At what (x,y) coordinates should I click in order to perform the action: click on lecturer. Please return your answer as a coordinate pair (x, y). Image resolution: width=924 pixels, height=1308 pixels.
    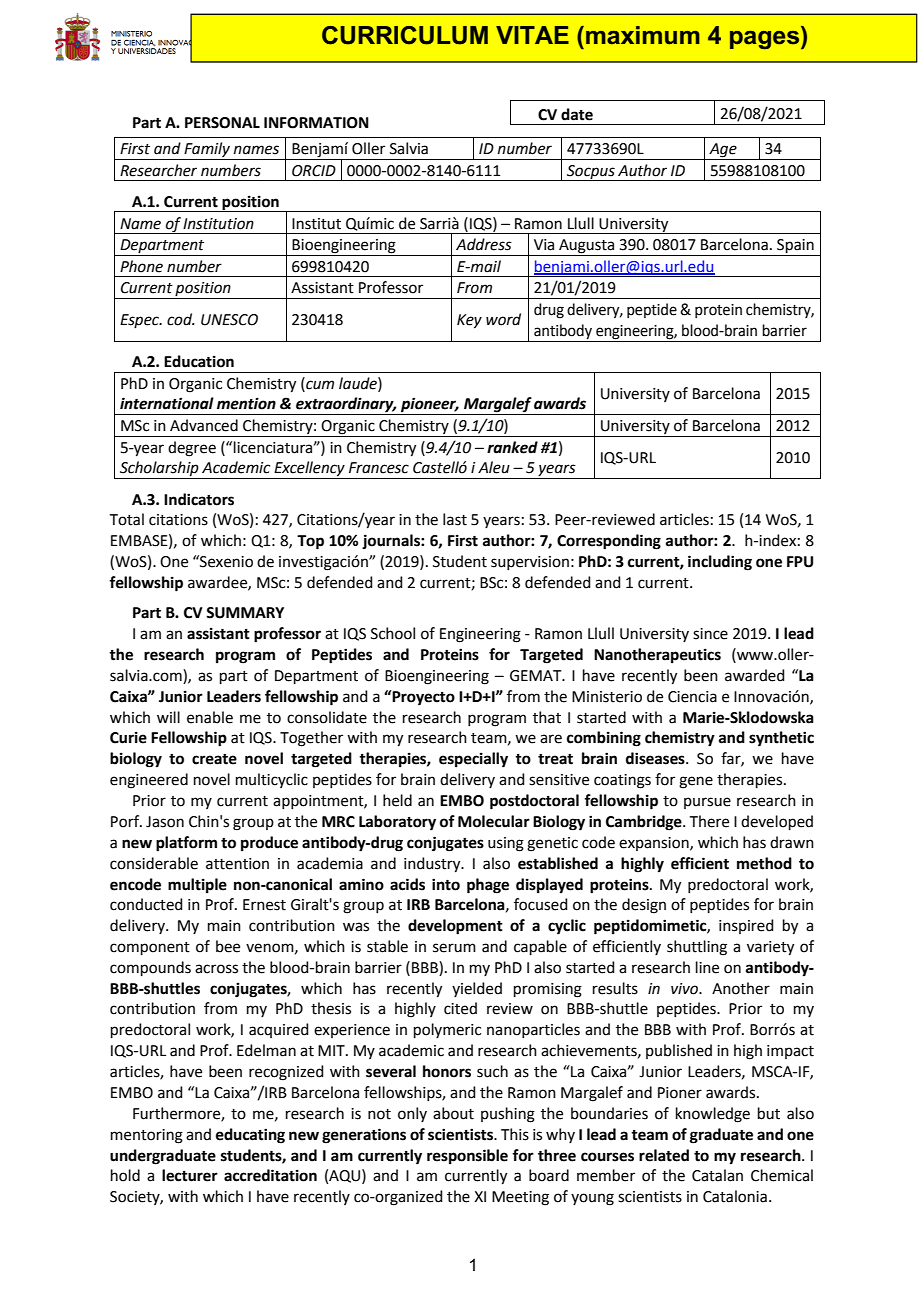
    Looking at the image, I should click on (190, 1175).
